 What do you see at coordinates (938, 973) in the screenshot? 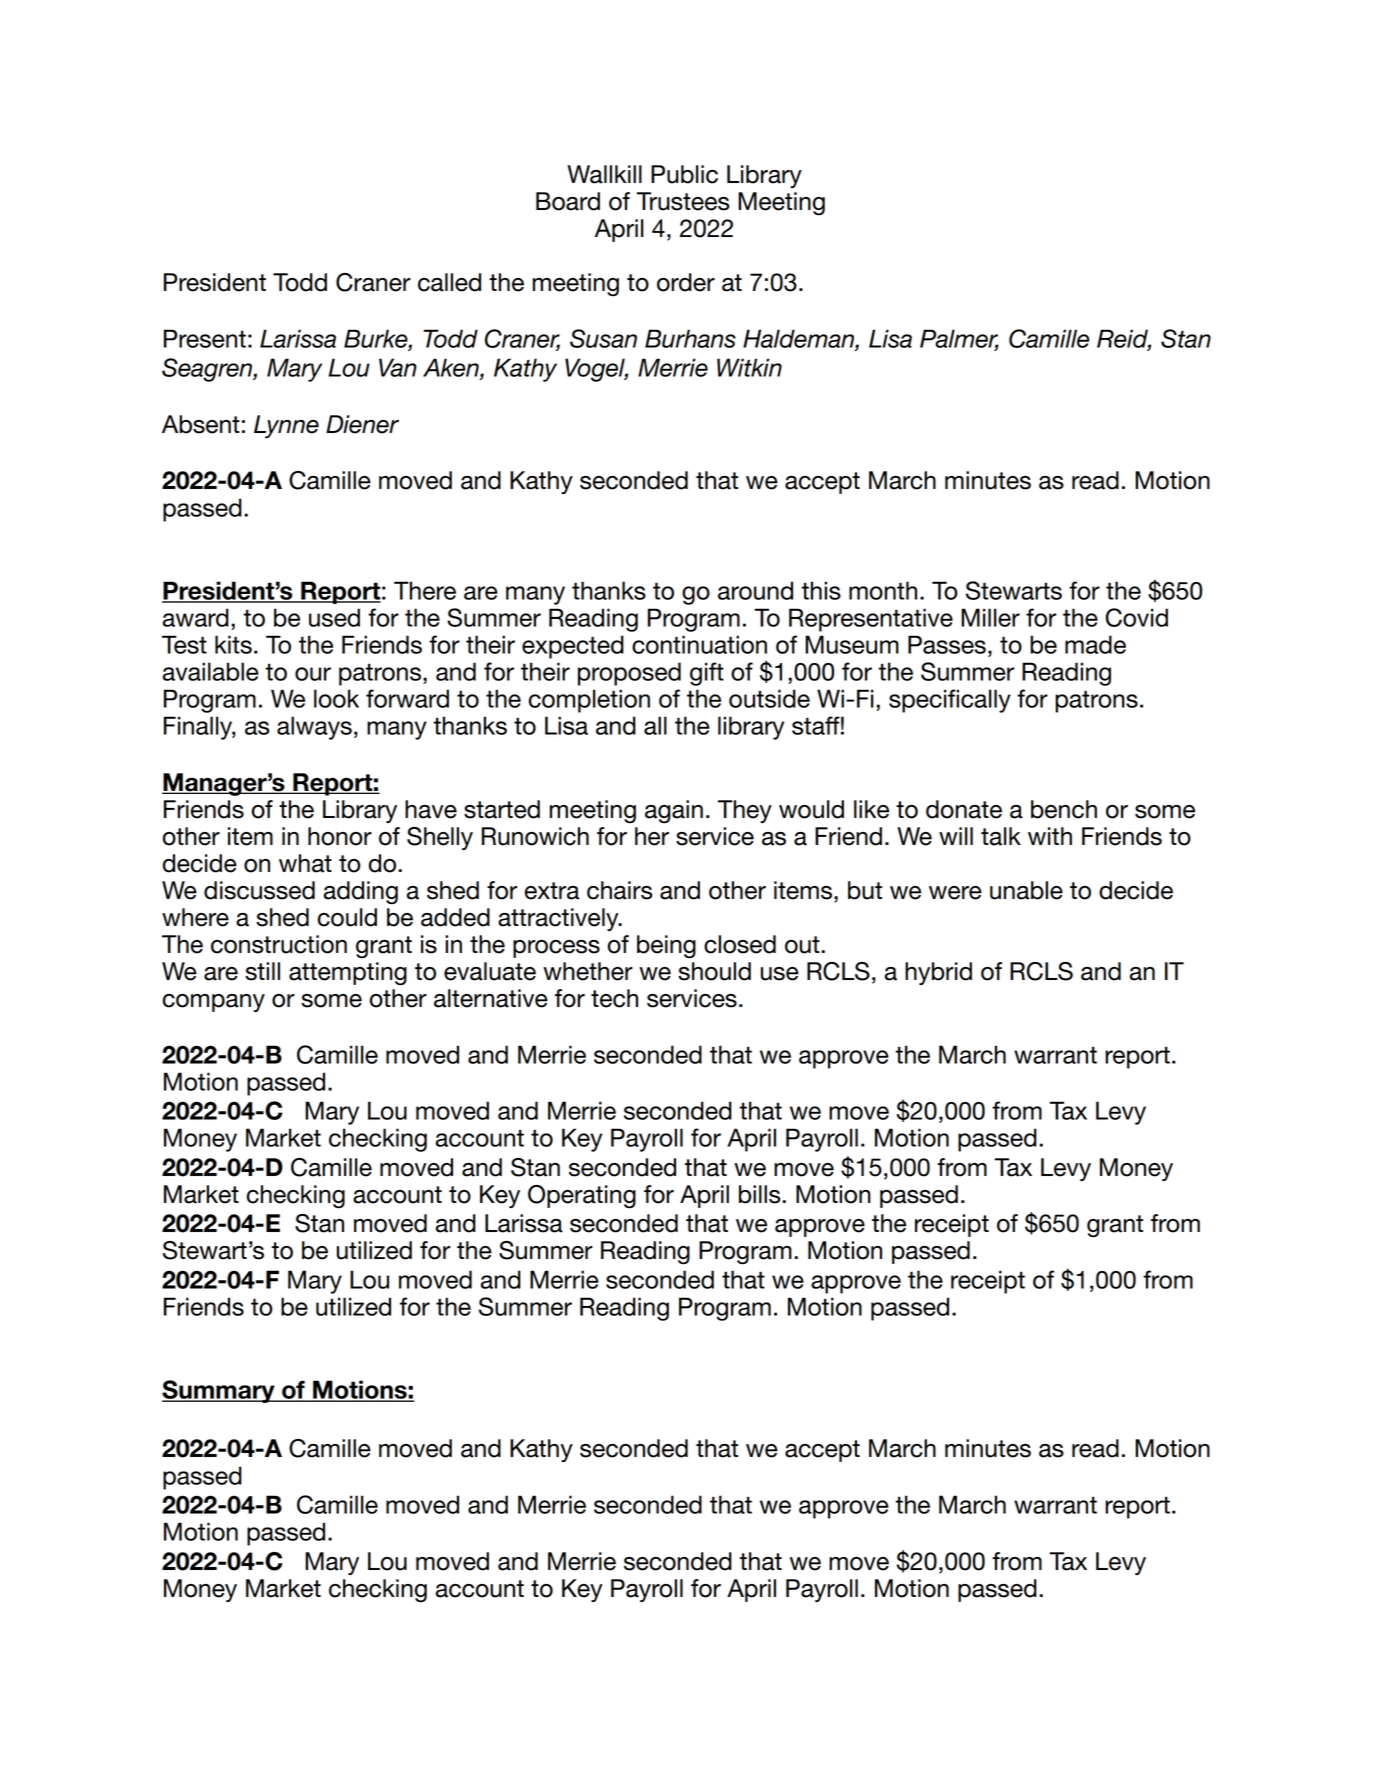
I see `hybrid` at bounding box center [938, 973].
